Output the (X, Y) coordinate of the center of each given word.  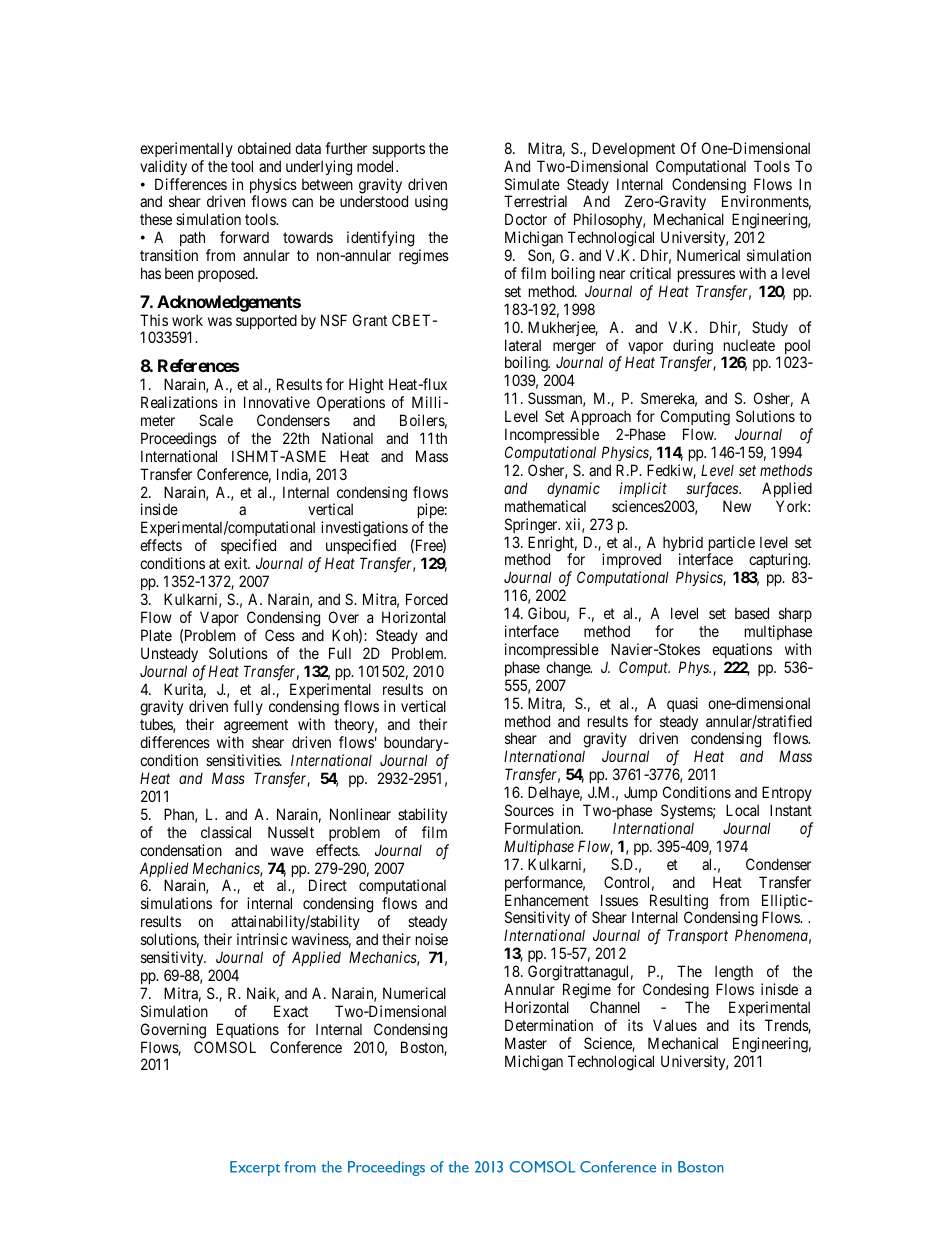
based (752, 613)
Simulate (532, 184)
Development (633, 149)
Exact (291, 1011)
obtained (264, 148)
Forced (427, 599)
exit (237, 563)
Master (526, 1043)
